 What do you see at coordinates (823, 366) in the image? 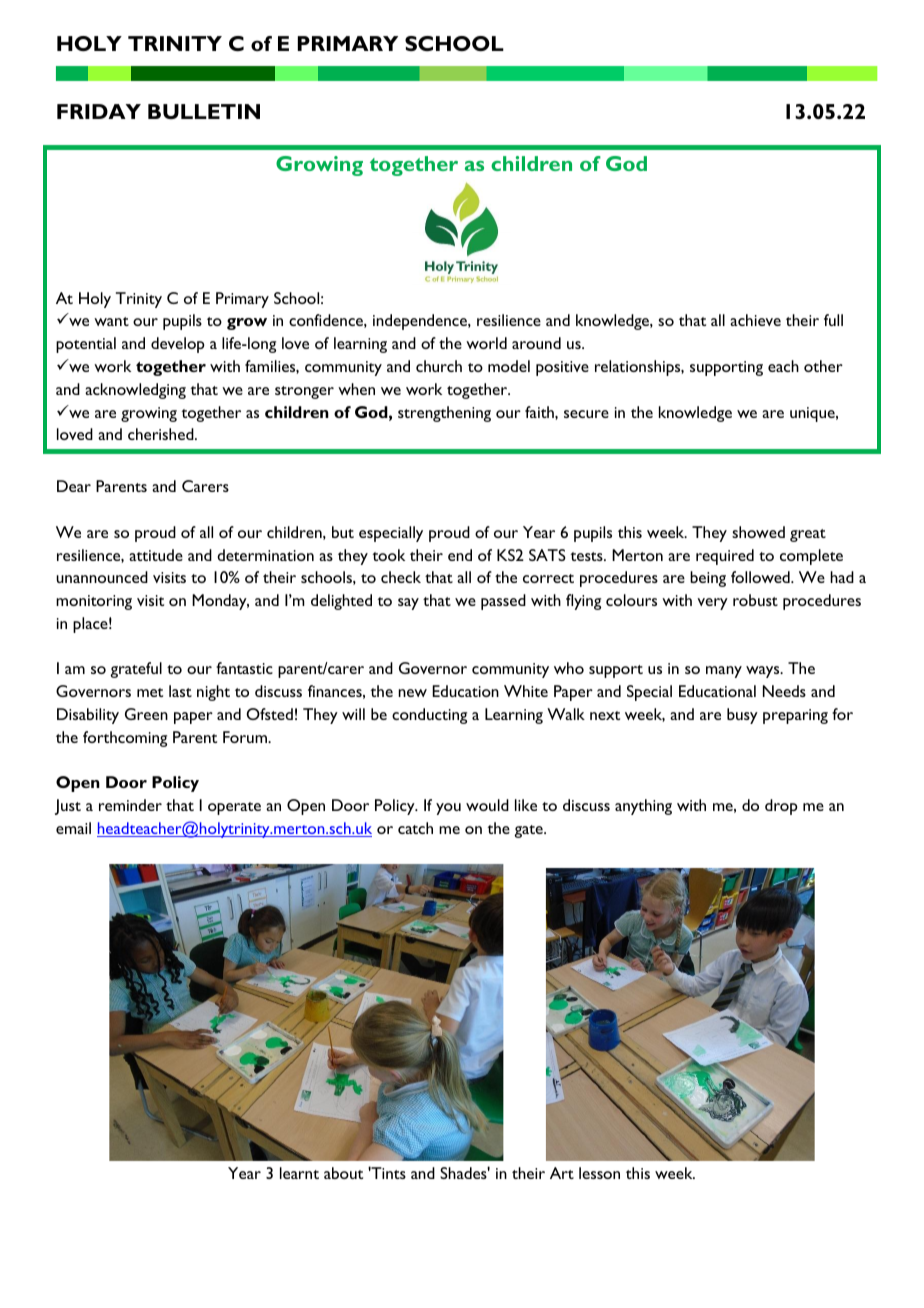
I see `other` at bounding box center [823, 366].
